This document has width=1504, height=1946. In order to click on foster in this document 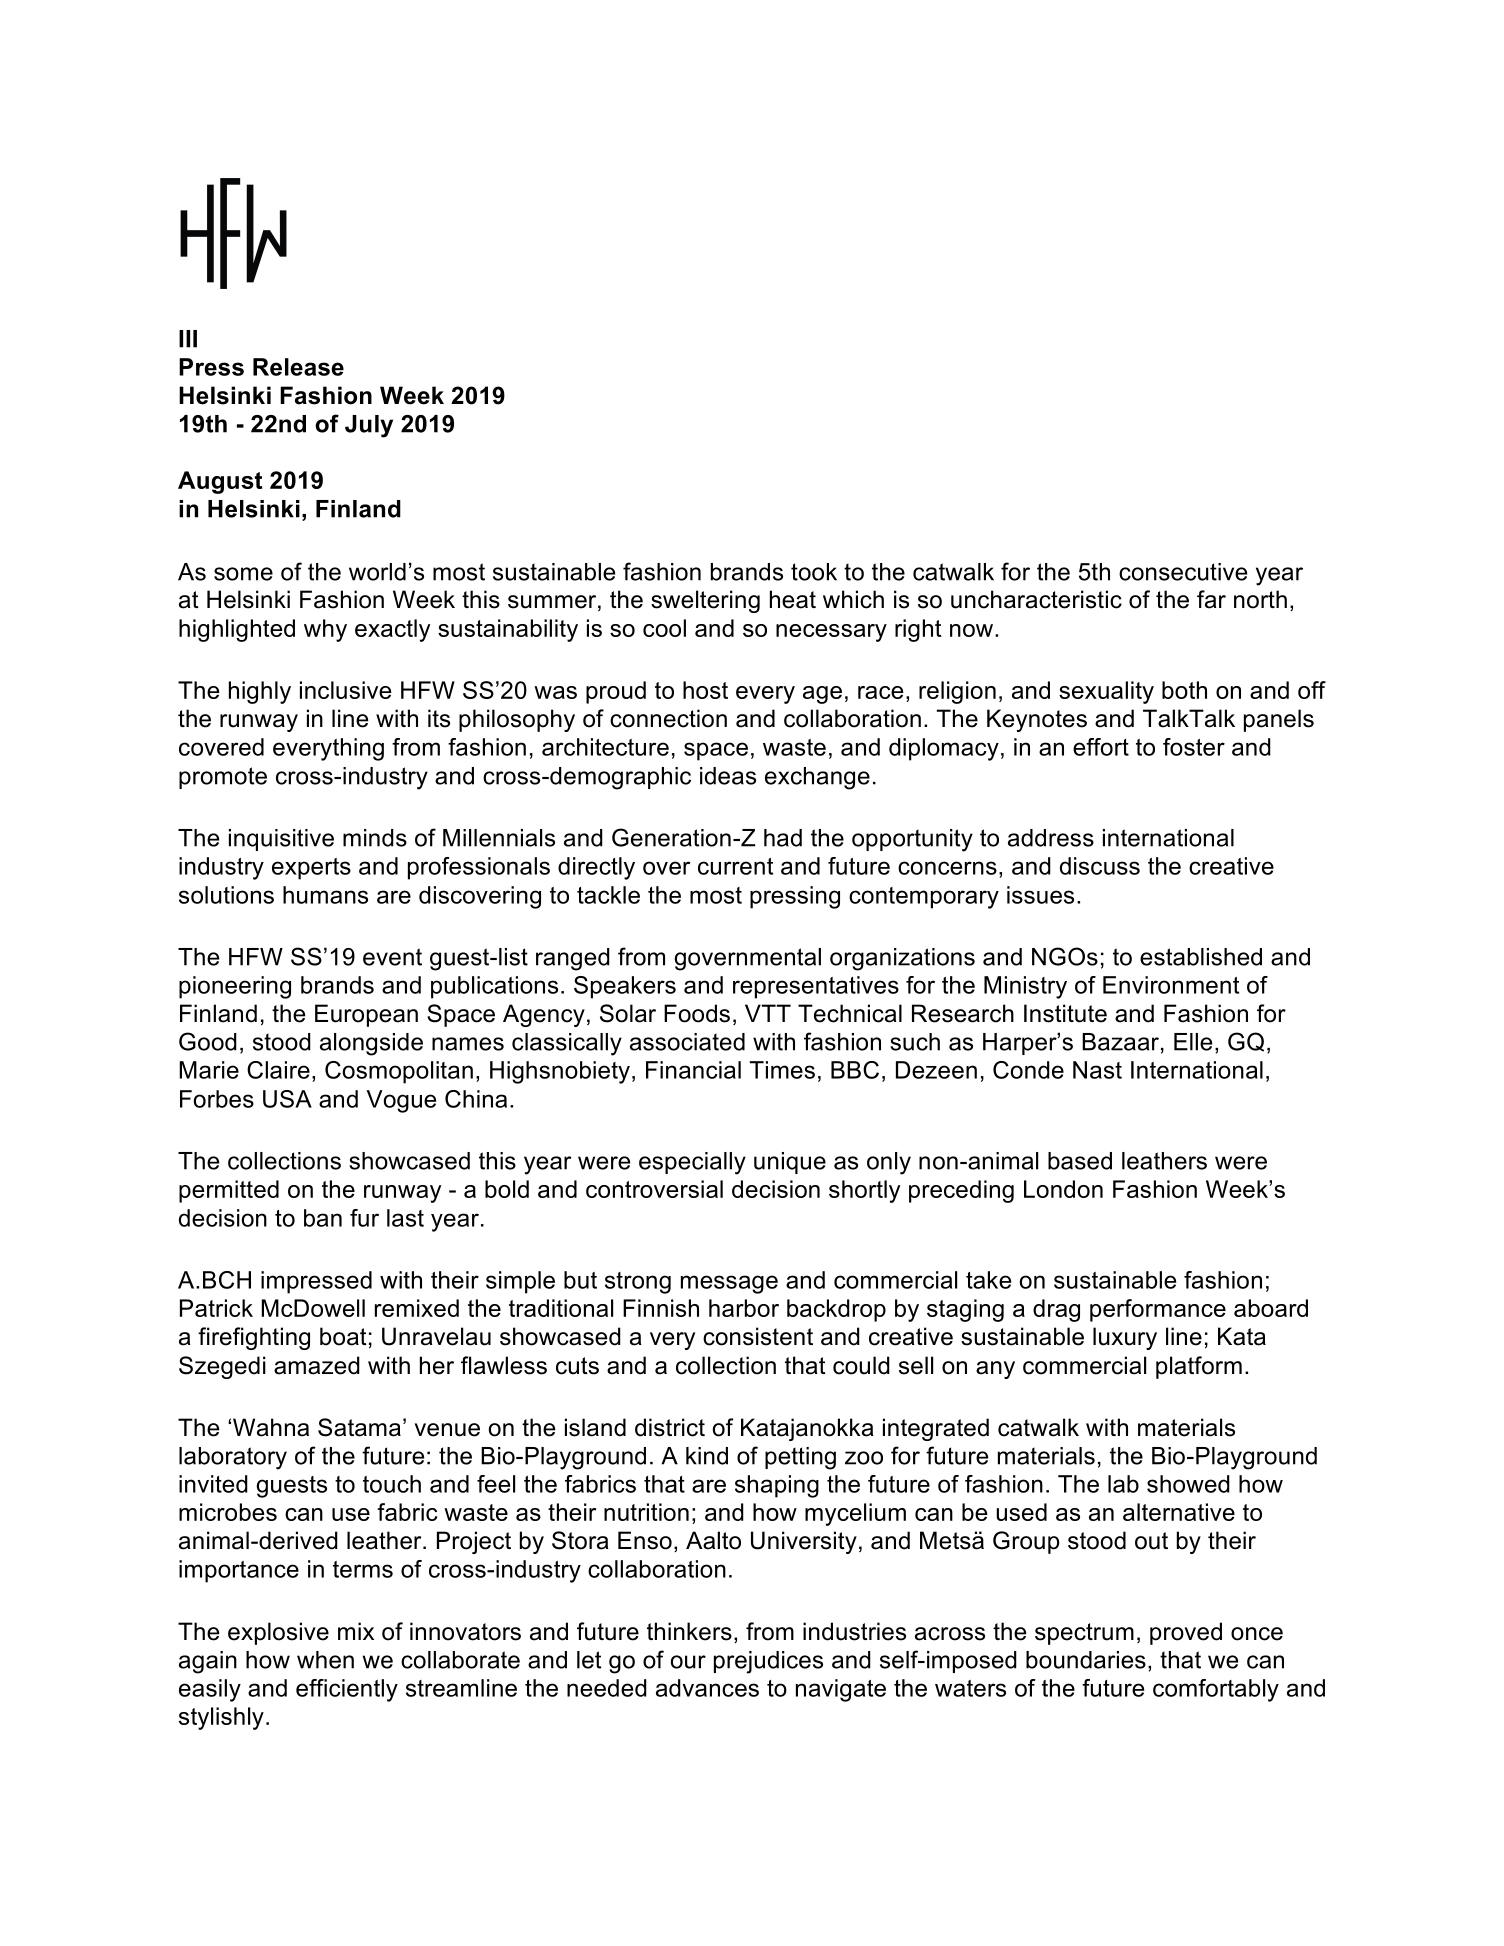, I will do `click(1194, 747)`.
